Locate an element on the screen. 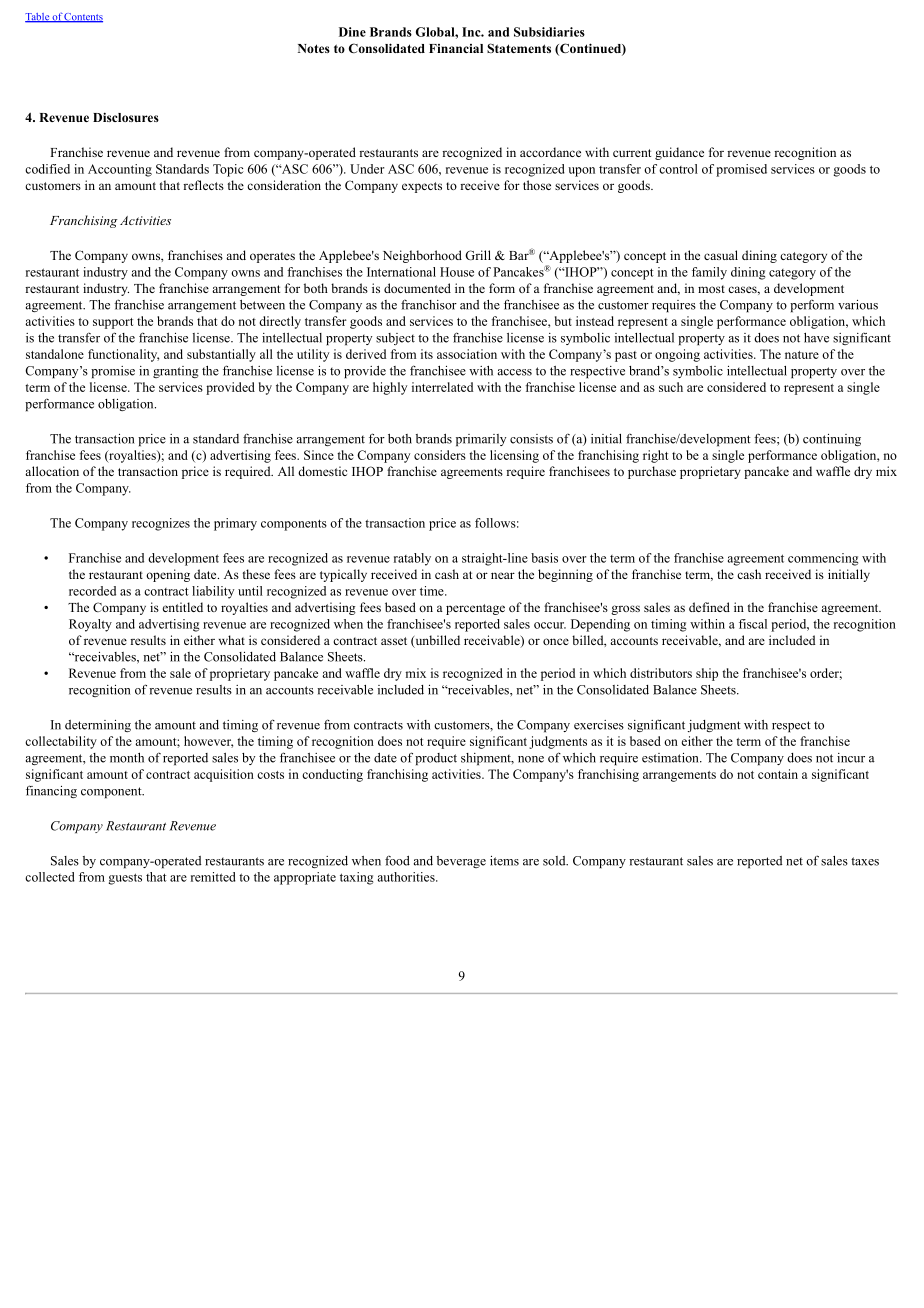  month is located at coordinates (127, 758).
